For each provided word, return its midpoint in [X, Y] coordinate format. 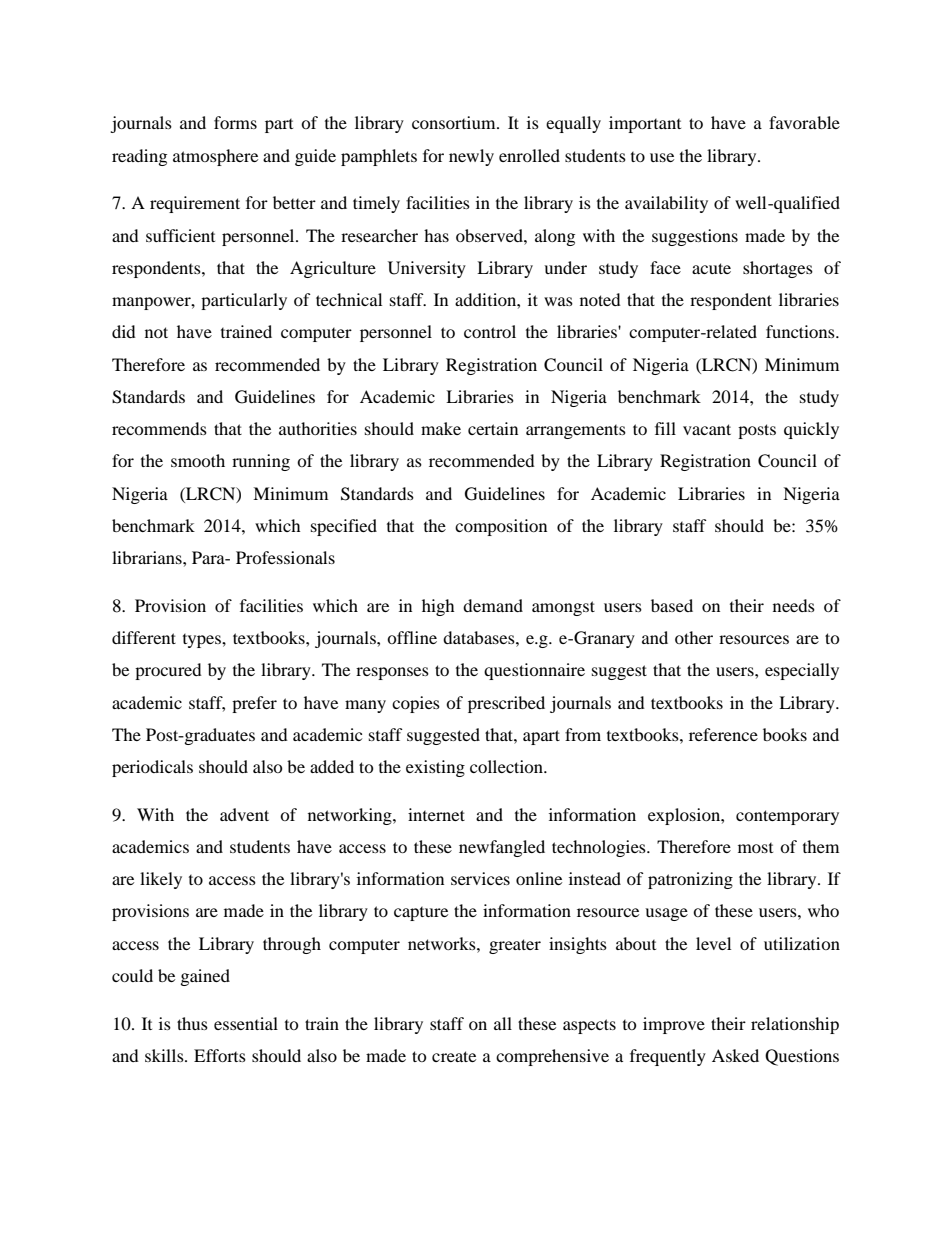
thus [192, 1023]
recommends [159, 428]
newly [471, 157]
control [490, 331]
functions [801, 331]
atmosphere [215, 157]
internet [436, 814]
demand [493, 605]
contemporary [787, 817]
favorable [804, 122]
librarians [148, 557]
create [454, 1056]
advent [244, 814]
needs [794, 605]
